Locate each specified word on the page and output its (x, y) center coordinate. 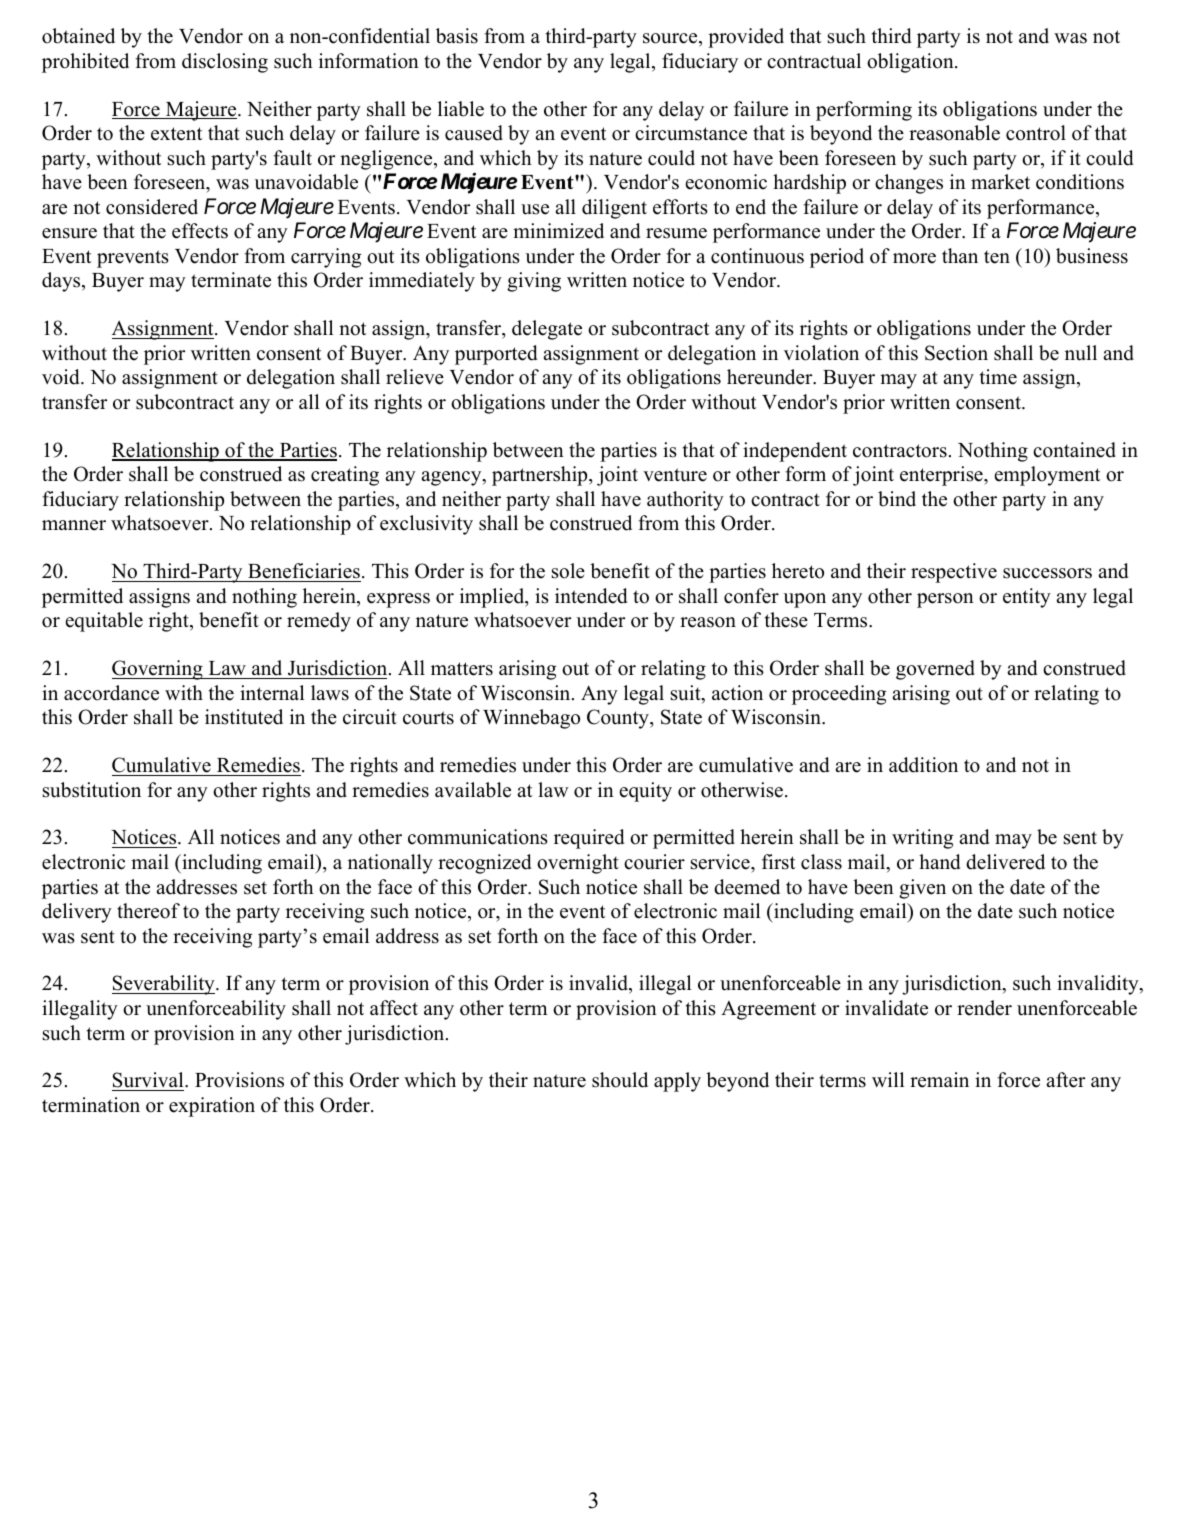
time (998, 377)
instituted (244, 717)
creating (345, 476)
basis (457, 36)
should (620, 1080)
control (1036, 133)
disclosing (225, 63)
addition (923, 765)
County (619, 719)
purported (496, 355)
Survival (149, 1081)
